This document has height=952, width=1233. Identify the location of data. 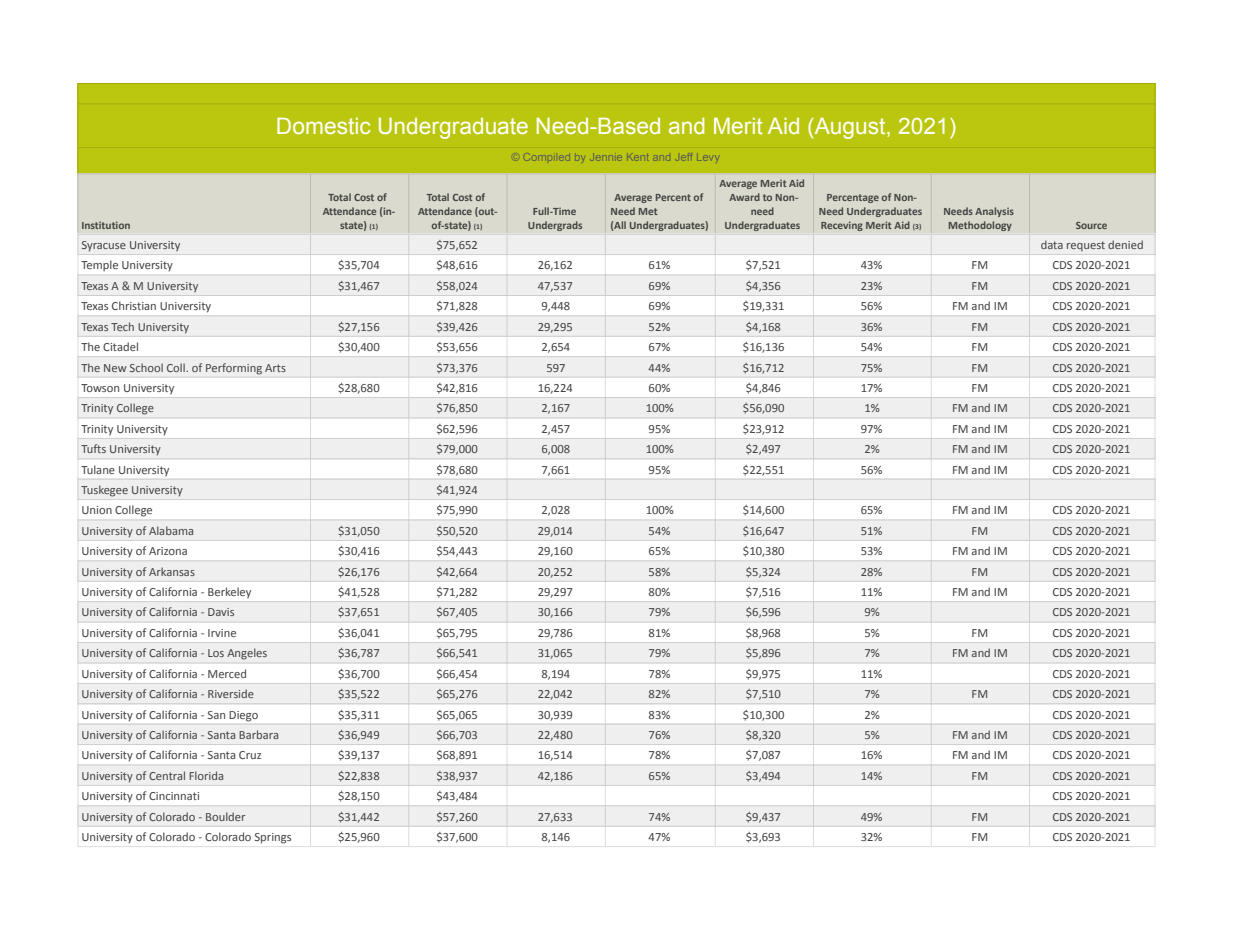
(1052, 244).
